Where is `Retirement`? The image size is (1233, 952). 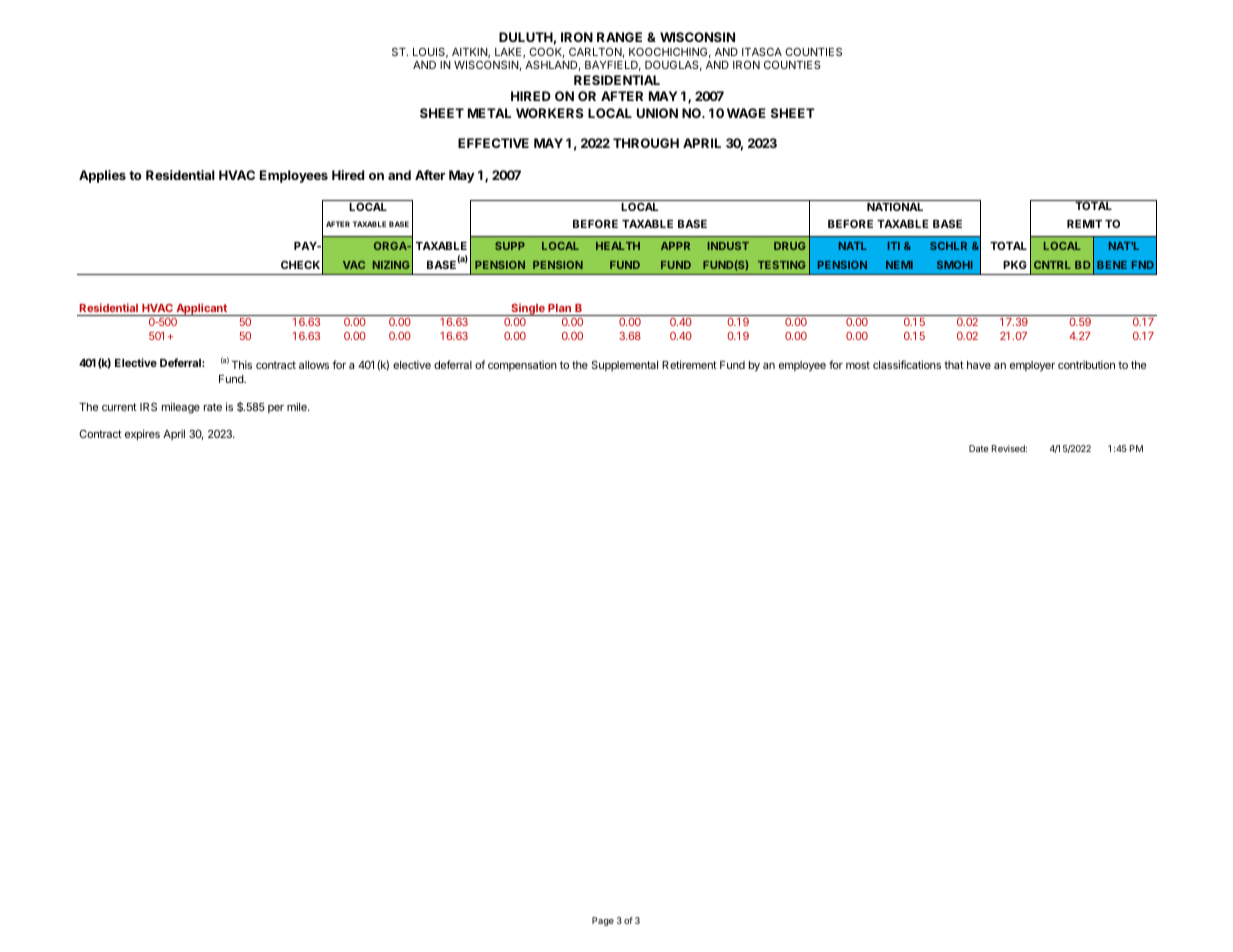
Retirement is located at coordinates (689, 364).
